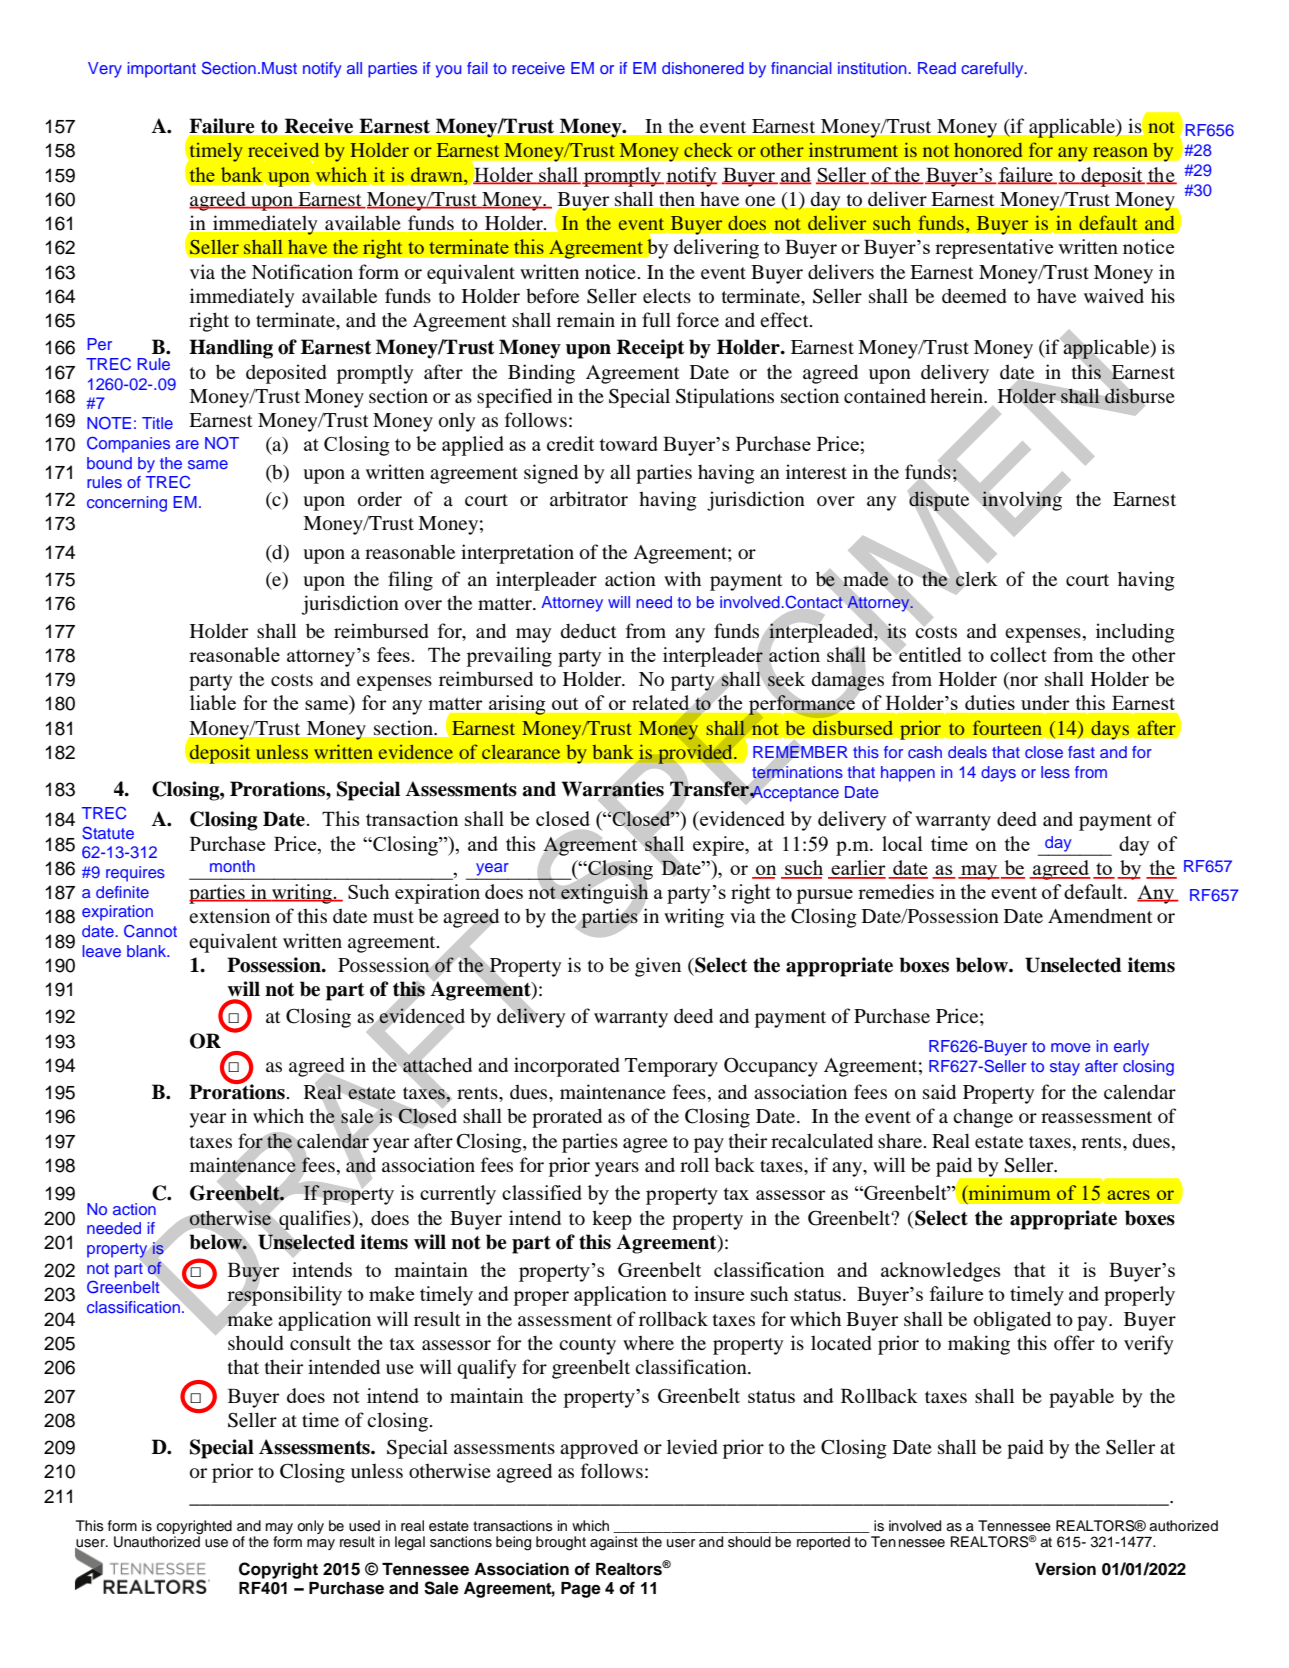 This image has height=1668, width=1289. What do you see at coordinates (128, 445) in the image?
I see `Companies` at bounding box center [128, 445].
